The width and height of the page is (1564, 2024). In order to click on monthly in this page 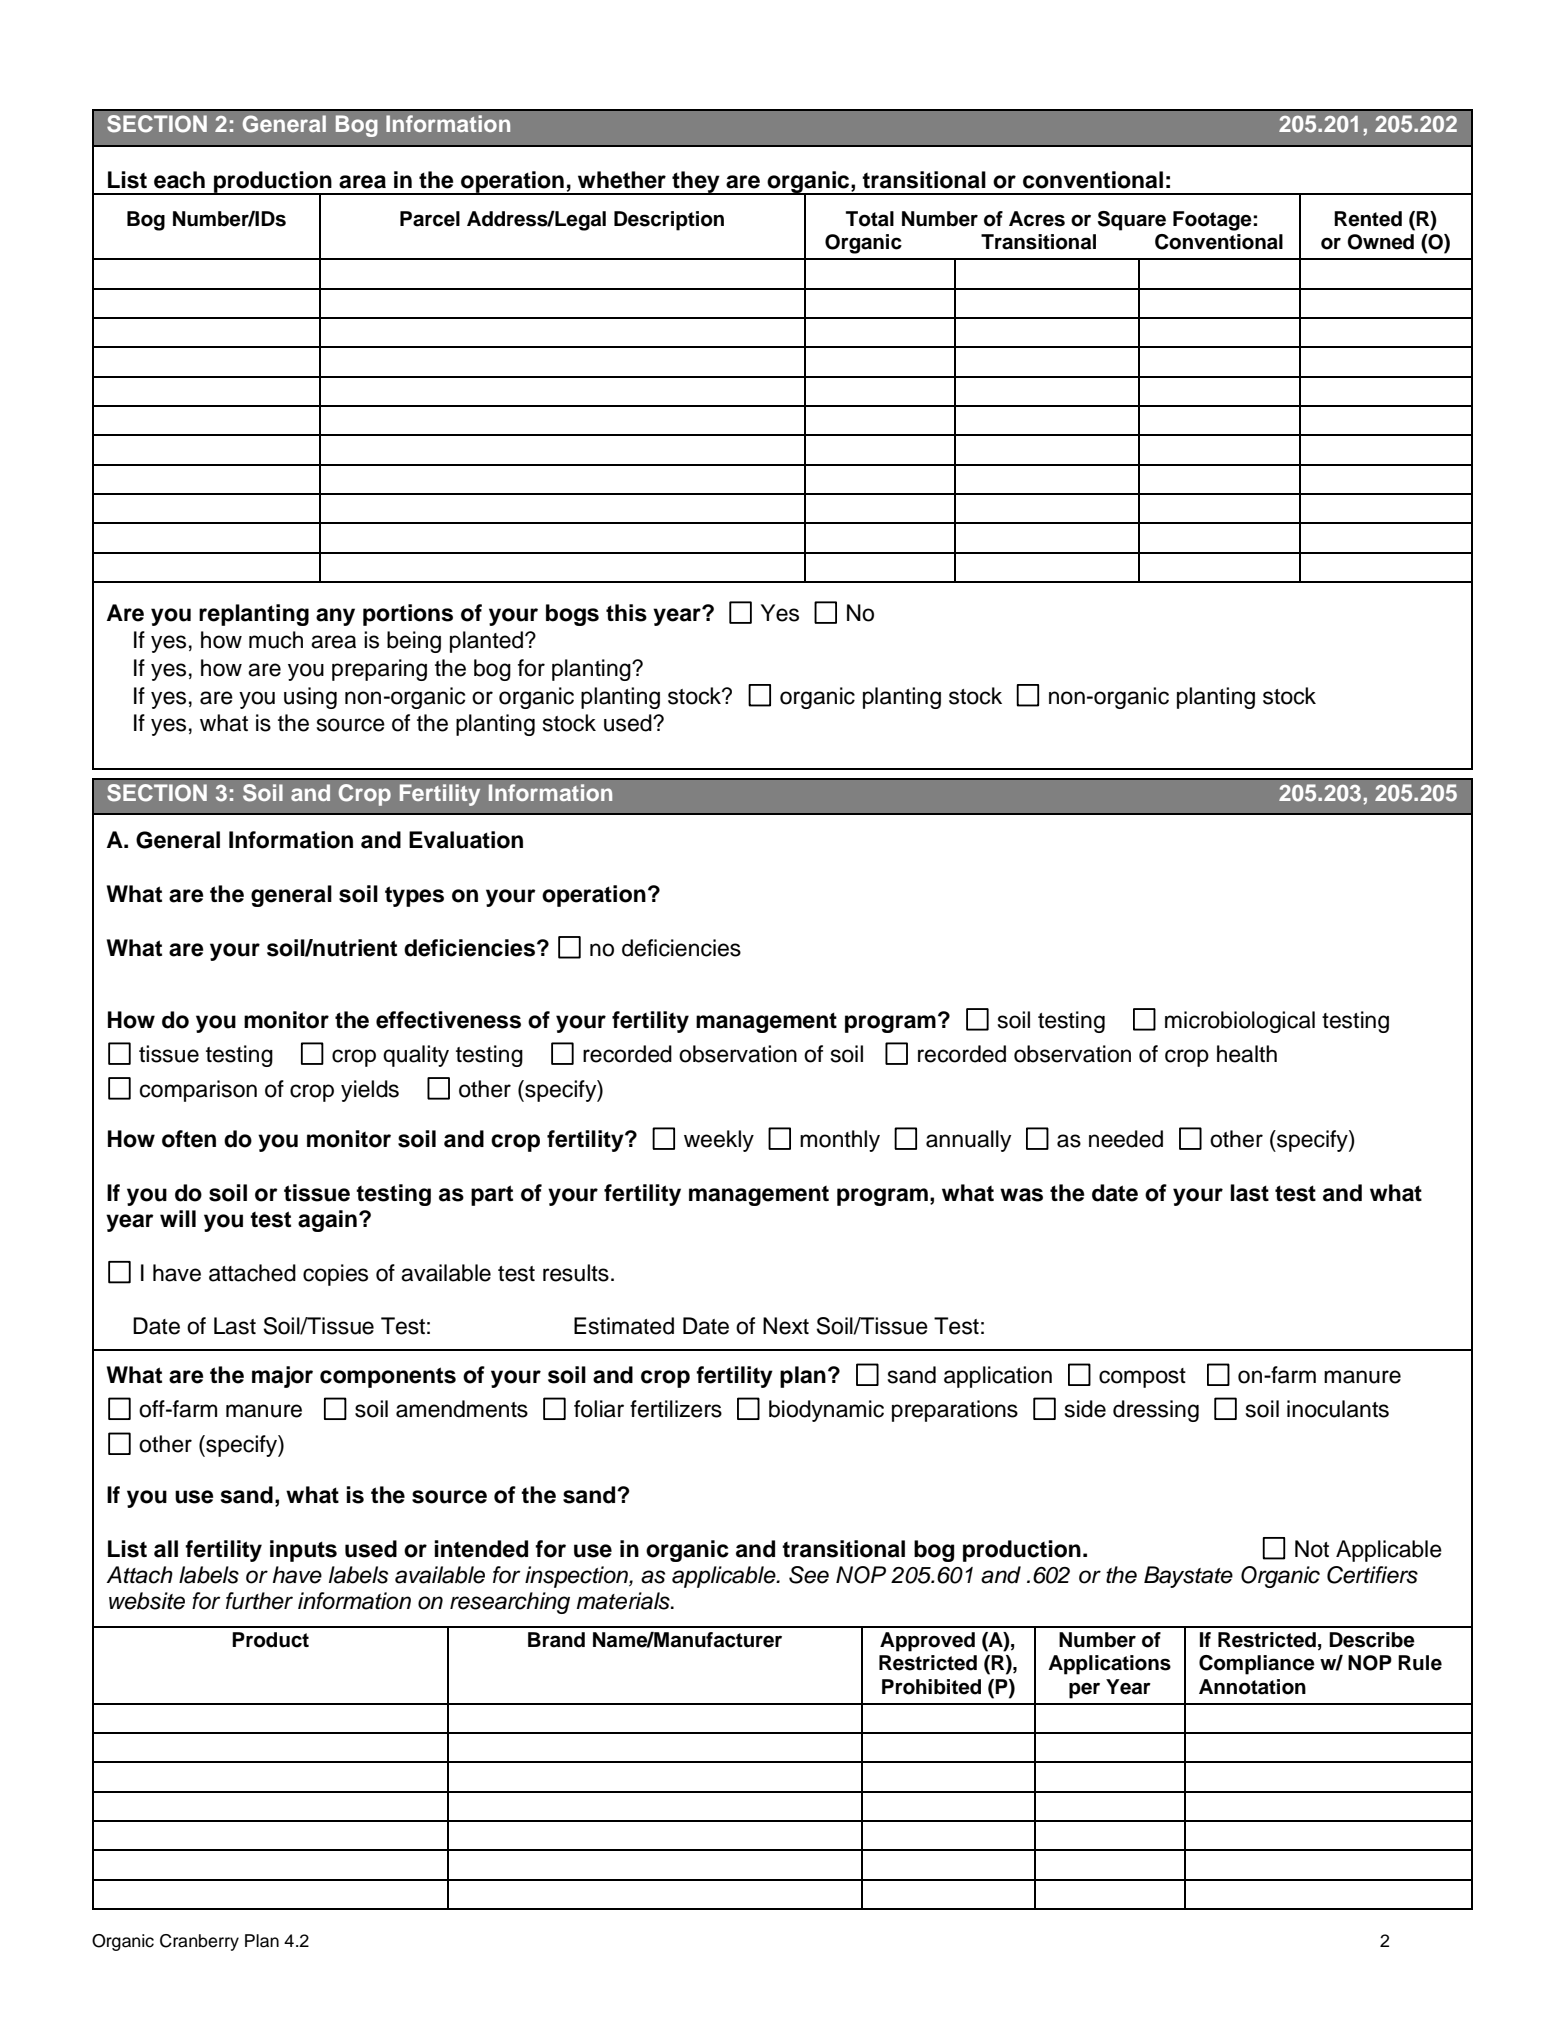, I will do `click(840, 1141)`.
